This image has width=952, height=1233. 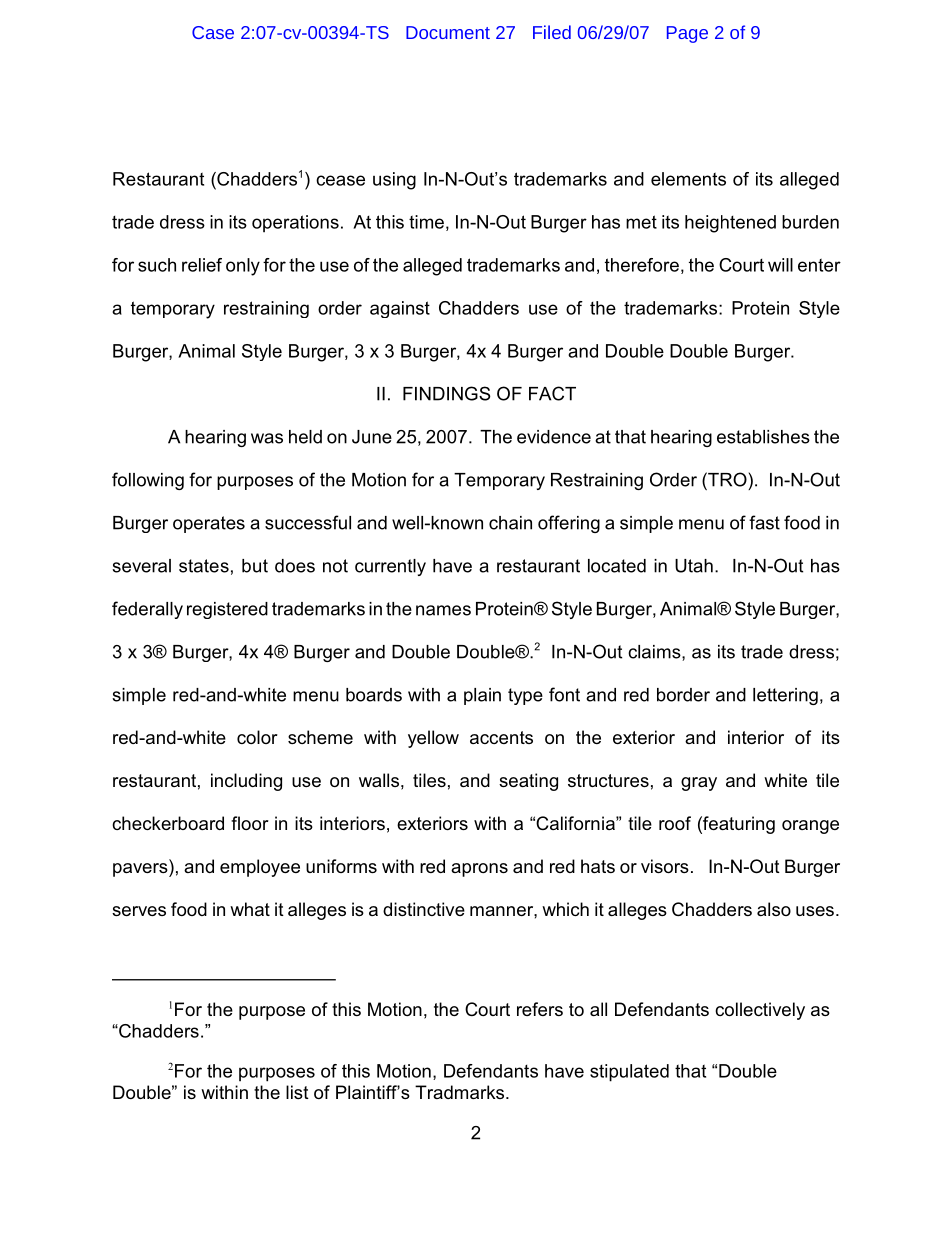 I want to click on Document, so click(x=448, y=32).
